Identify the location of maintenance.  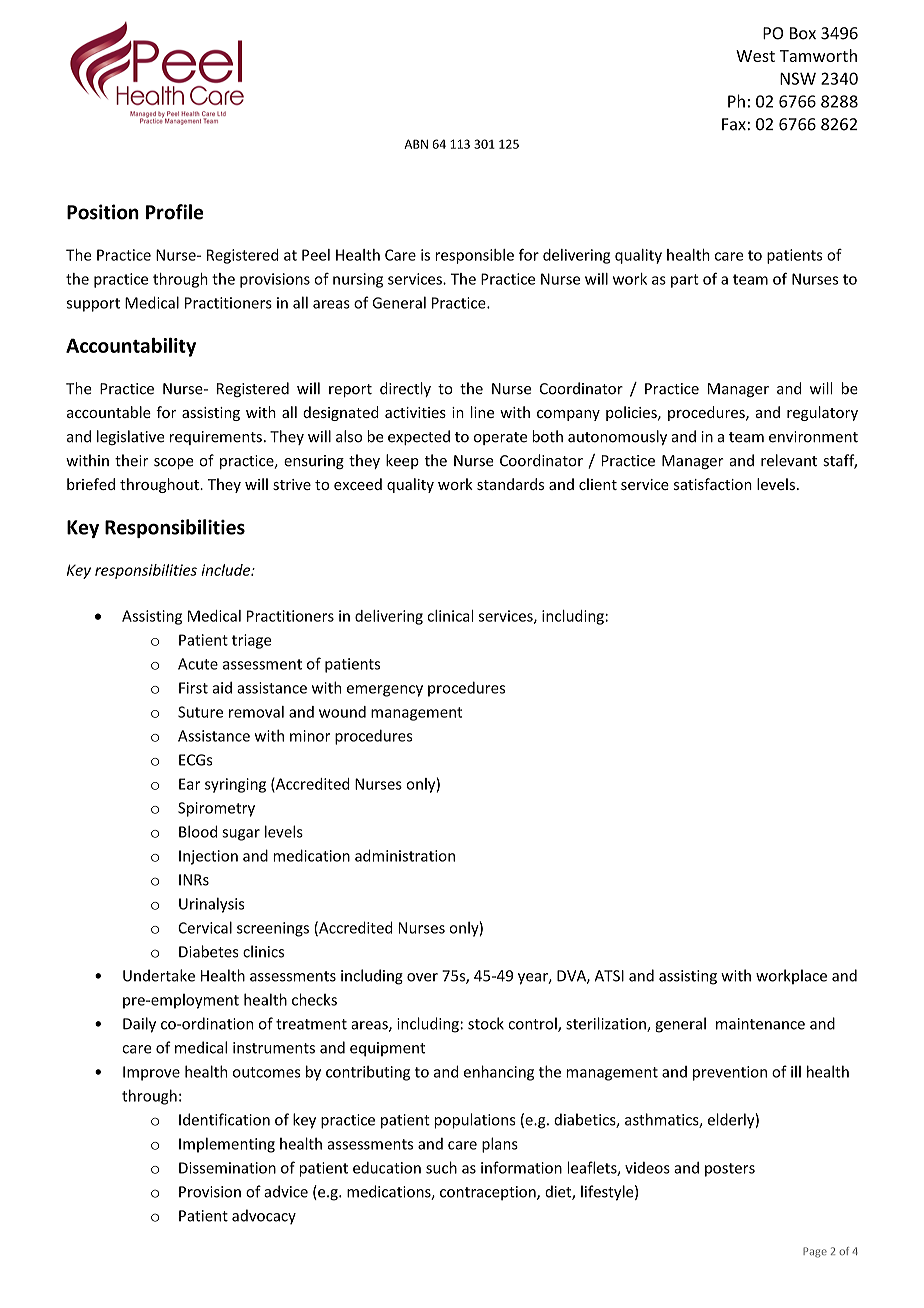
(760, 1024).
